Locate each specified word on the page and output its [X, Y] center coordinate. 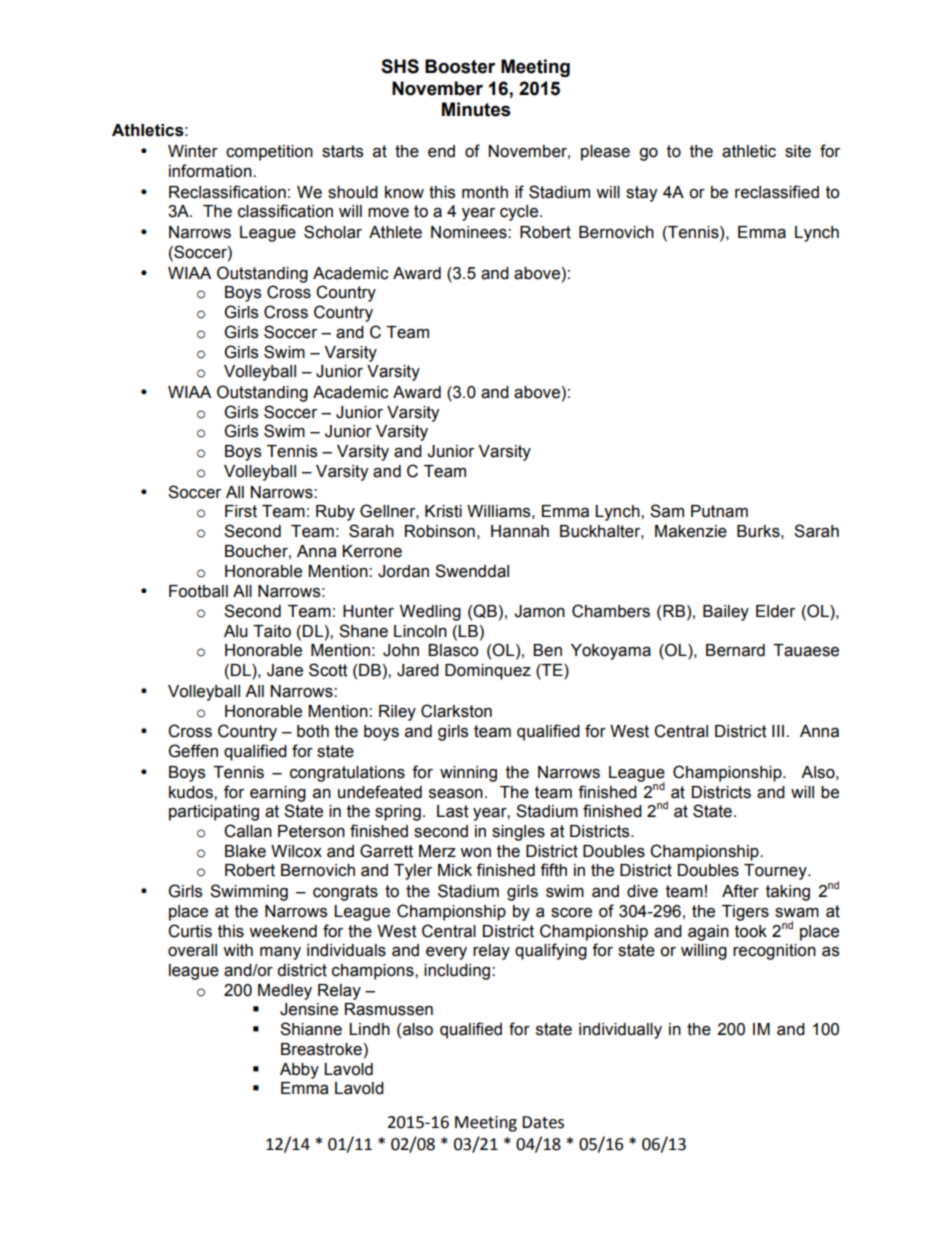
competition [269, 153]
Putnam [719, 511]
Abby [299, 1071]
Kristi [443, 511]
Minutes [476, 109]
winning [468, 774]
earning [278, 794]
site [798, 151]
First [241, 511]
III [778, 731]
